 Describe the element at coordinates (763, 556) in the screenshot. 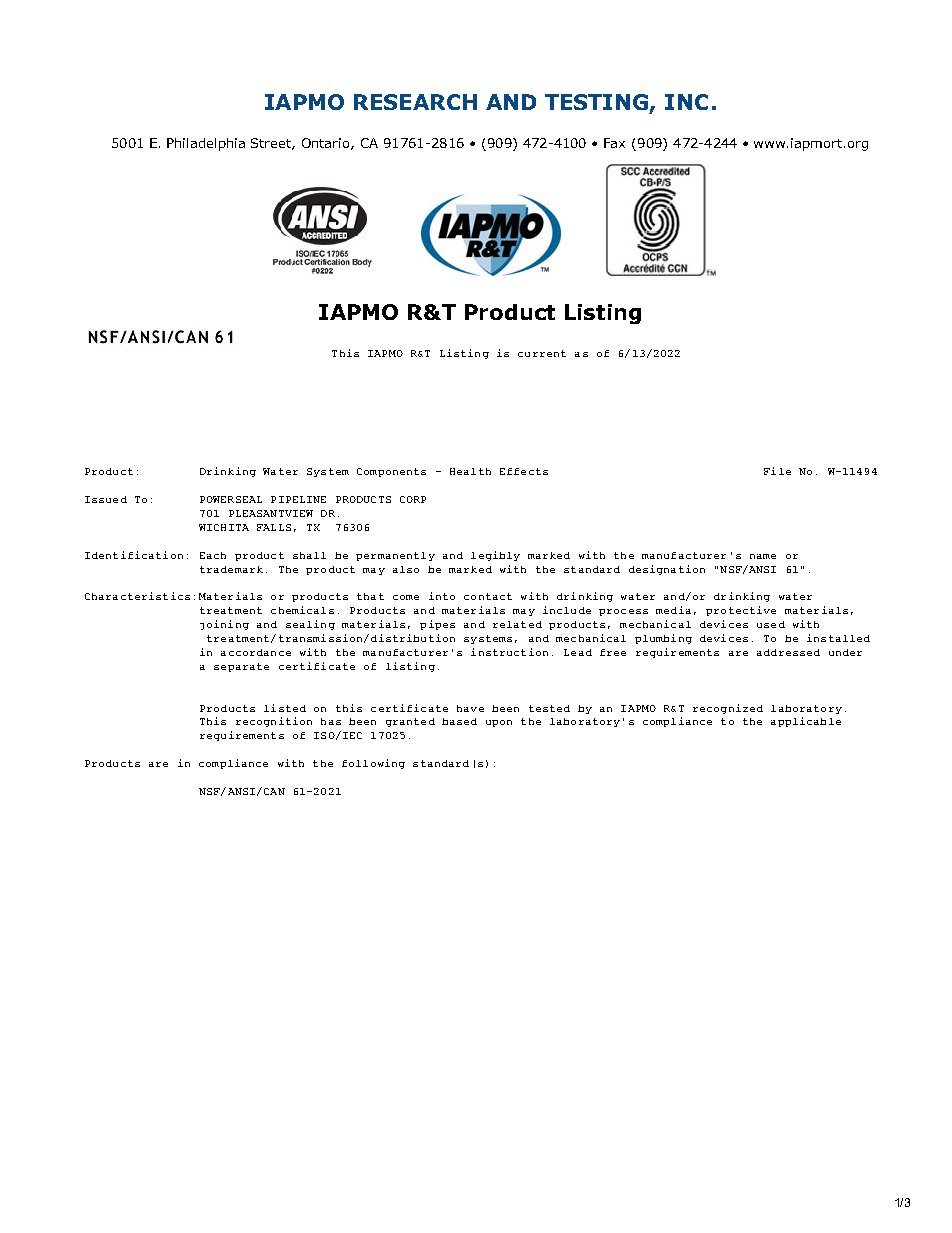

I see `name` at that location.
